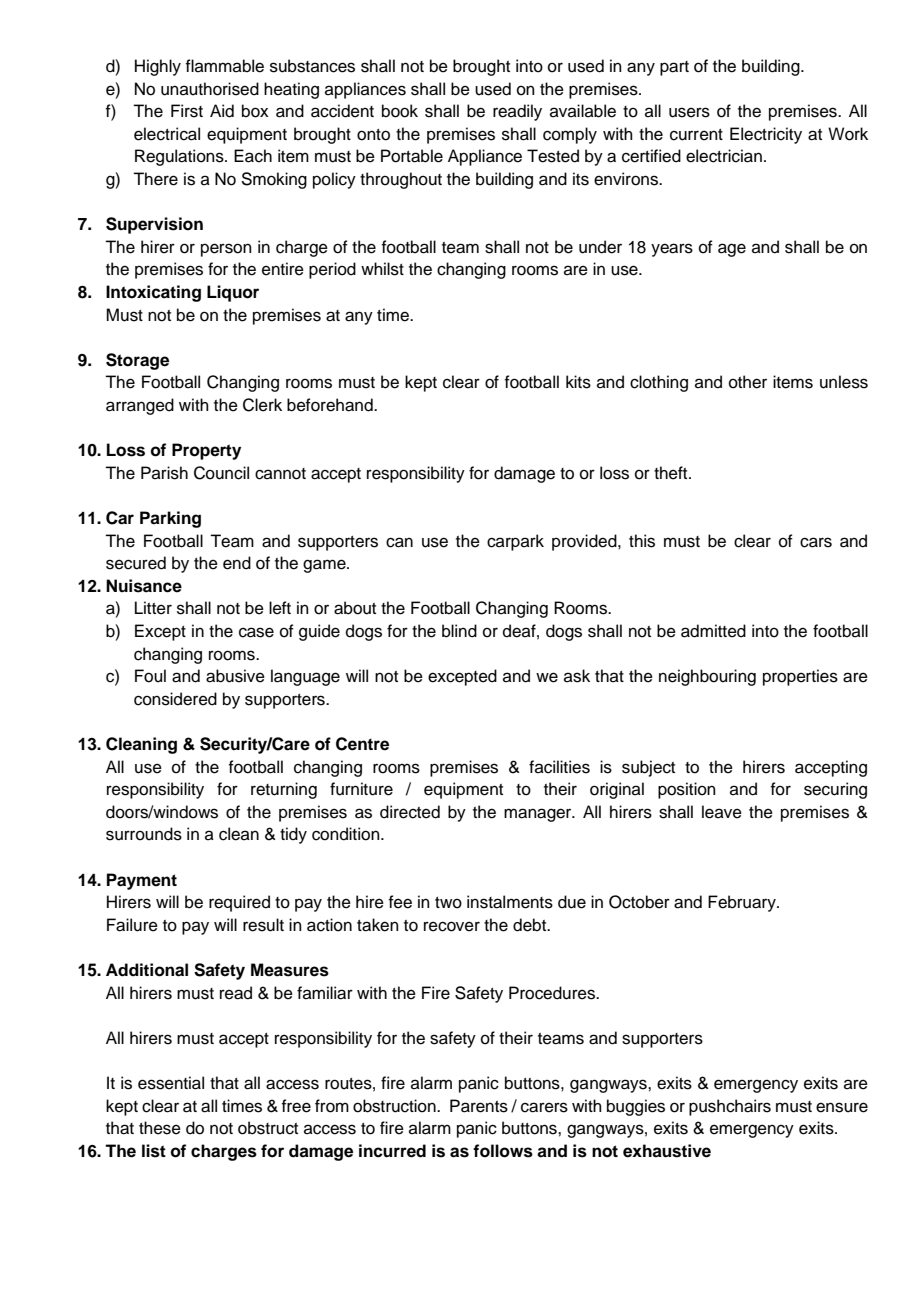 The image size is (924, 1308). What do you see at coordinates (766, 135) in the image?
I see `Electricity` at bounding box center [766, 135].
